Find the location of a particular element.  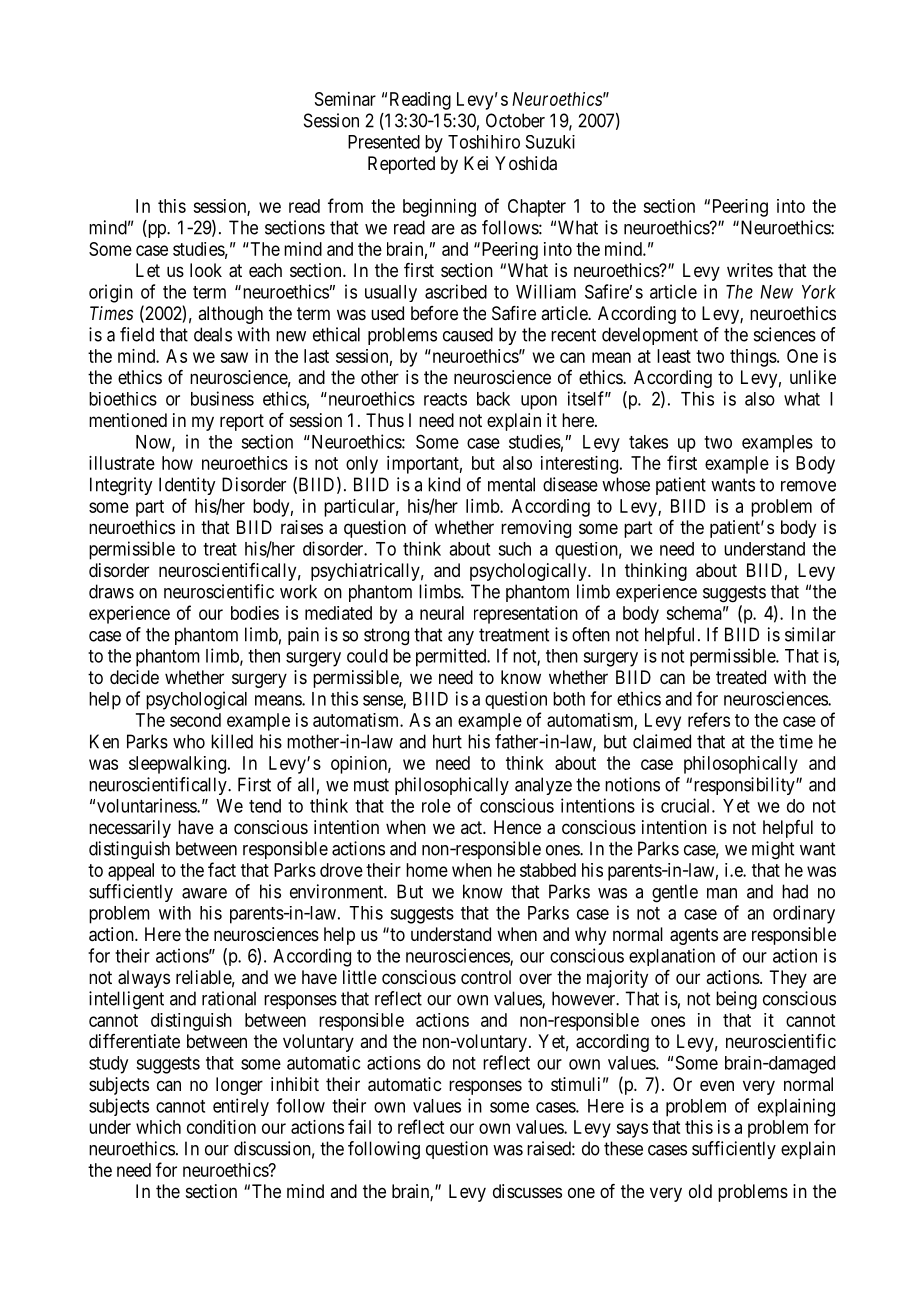

writes is located at coordinates (750, 270).
